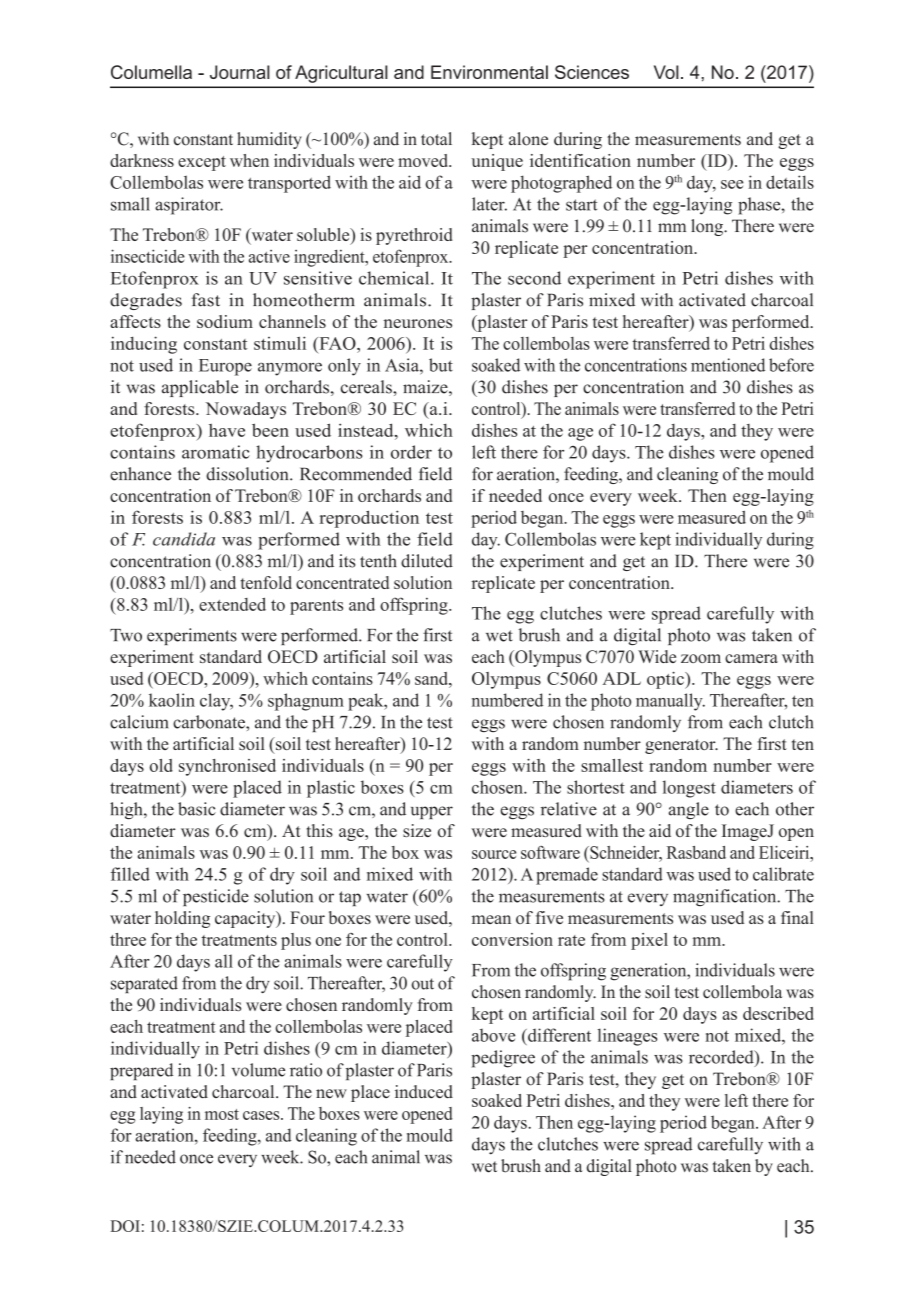 The width and height of the screenshot is (924, 1308). I want to click on mentioned, so click(728, 365).
